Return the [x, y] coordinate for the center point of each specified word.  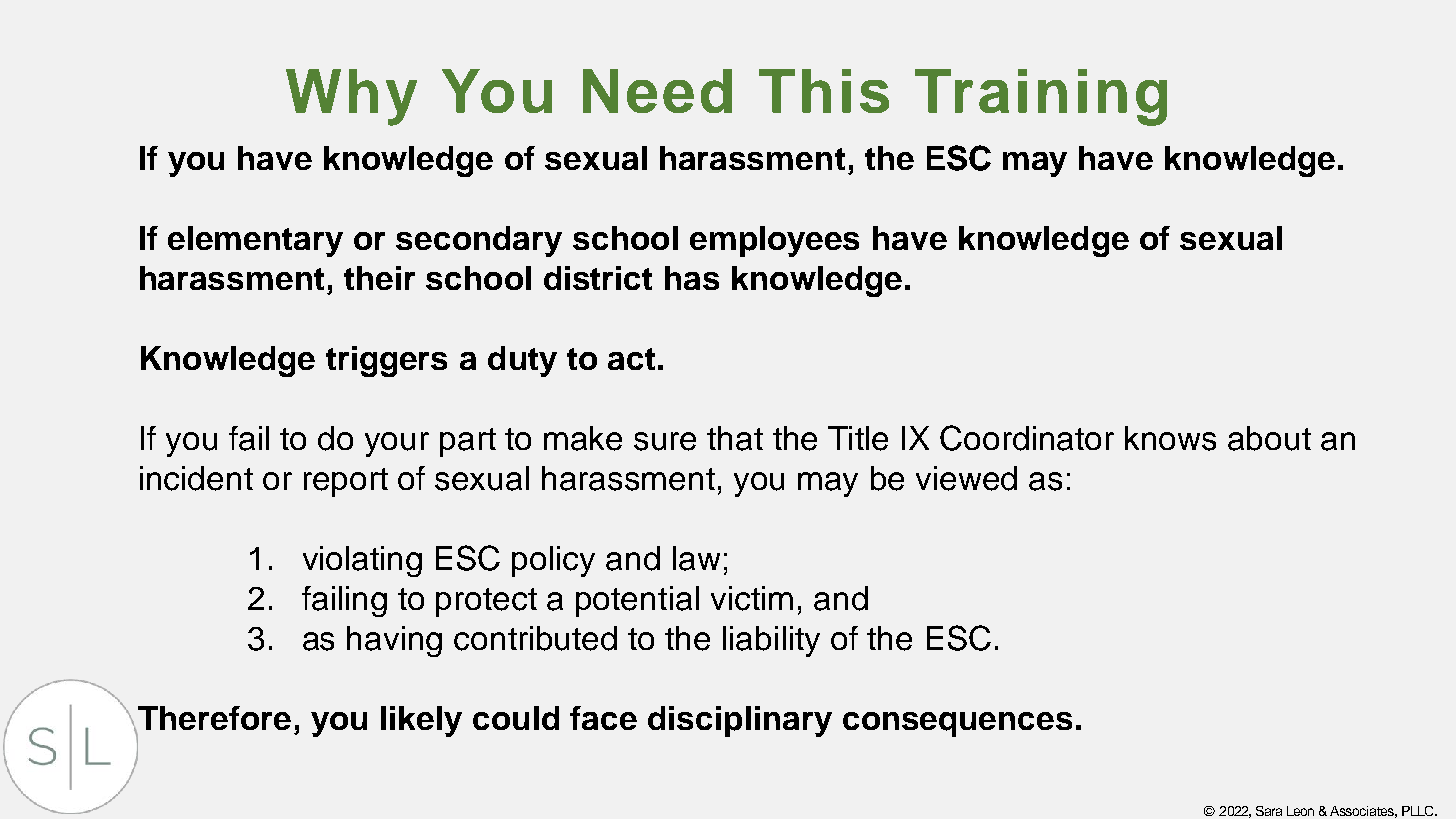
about [1269, 438]
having [394, 641]
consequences [957, 724]
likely [421, 721]
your [397, 444]
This [824, 91]
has [692, 278]
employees [774, 241]
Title [858, 438]
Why [351, 97]
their [379, 278]
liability [771, 641]
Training [1041, 97]
